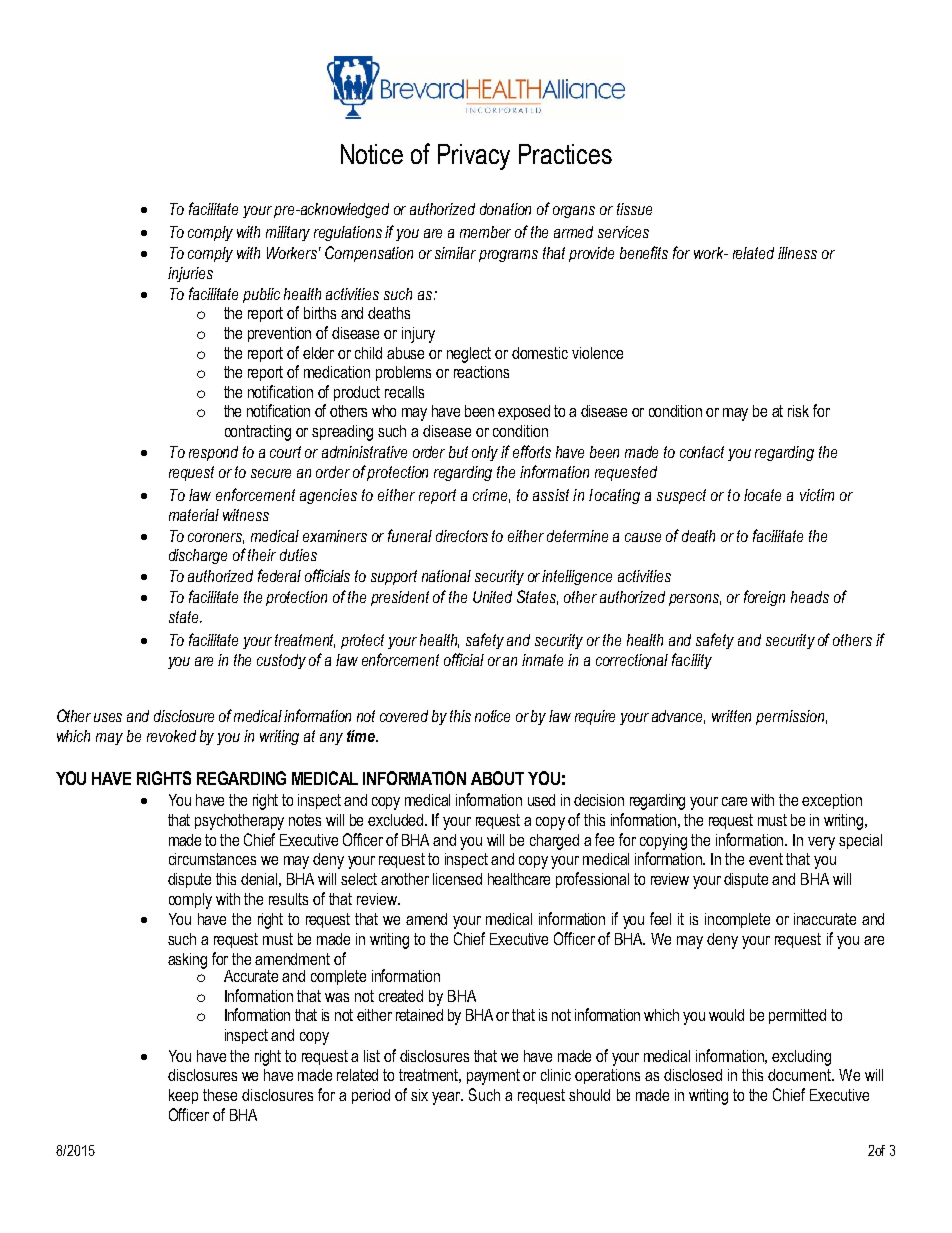 This screenshot has height=1233, width=952. I want to click on very, so click(821, 843).
